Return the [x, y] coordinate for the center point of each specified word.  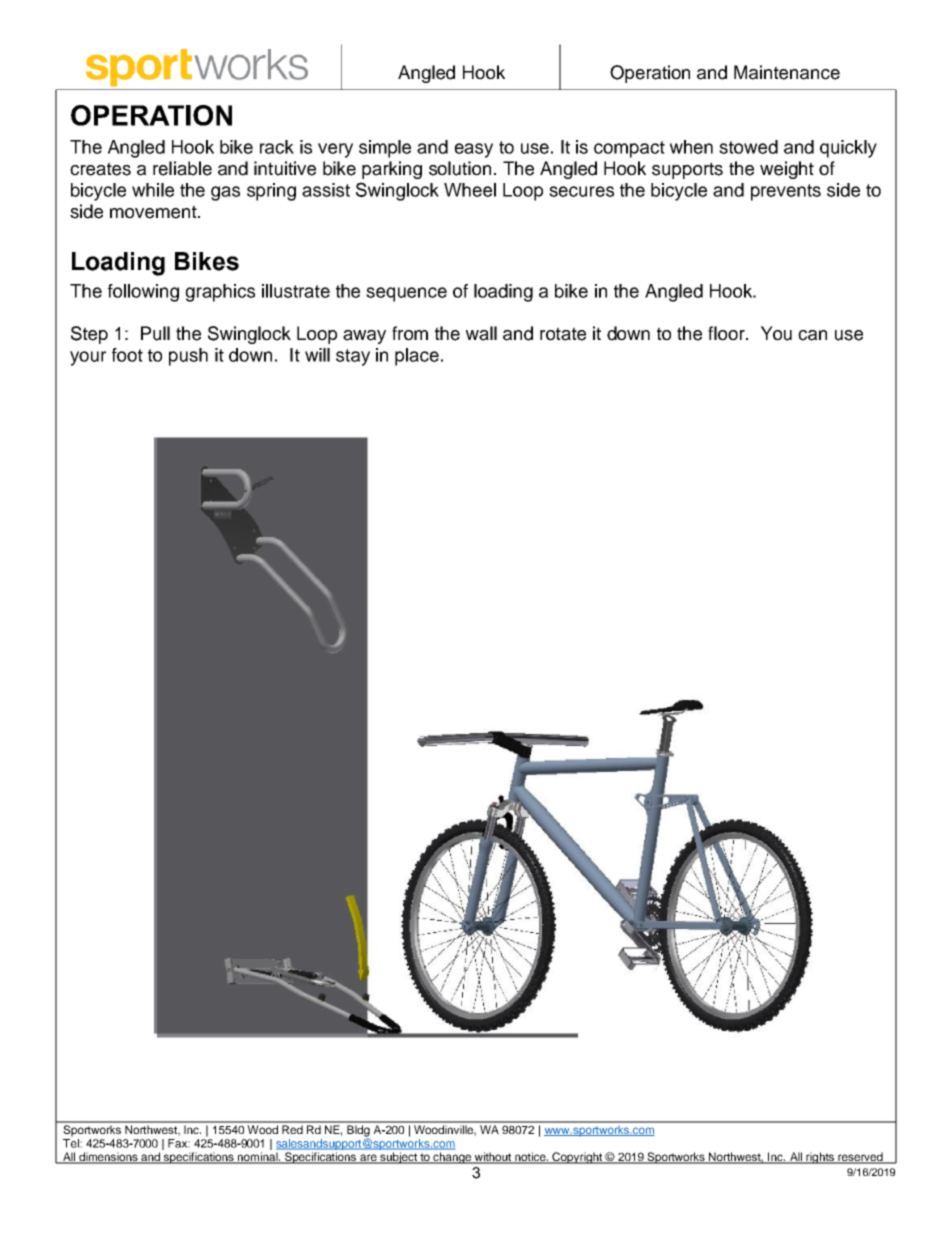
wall [481, 333]
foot [127, 355]
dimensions [108, 1157]
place [417, 357]
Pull [155, 333]
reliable [182, 168]
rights [820, 1158]
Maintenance [787, 72]
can [812, 335]
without [493, 1157]
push [188, 357]
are [368, 1158]
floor [727, 333]
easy [473, 150]
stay [353, 357]
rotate [563, 334]
